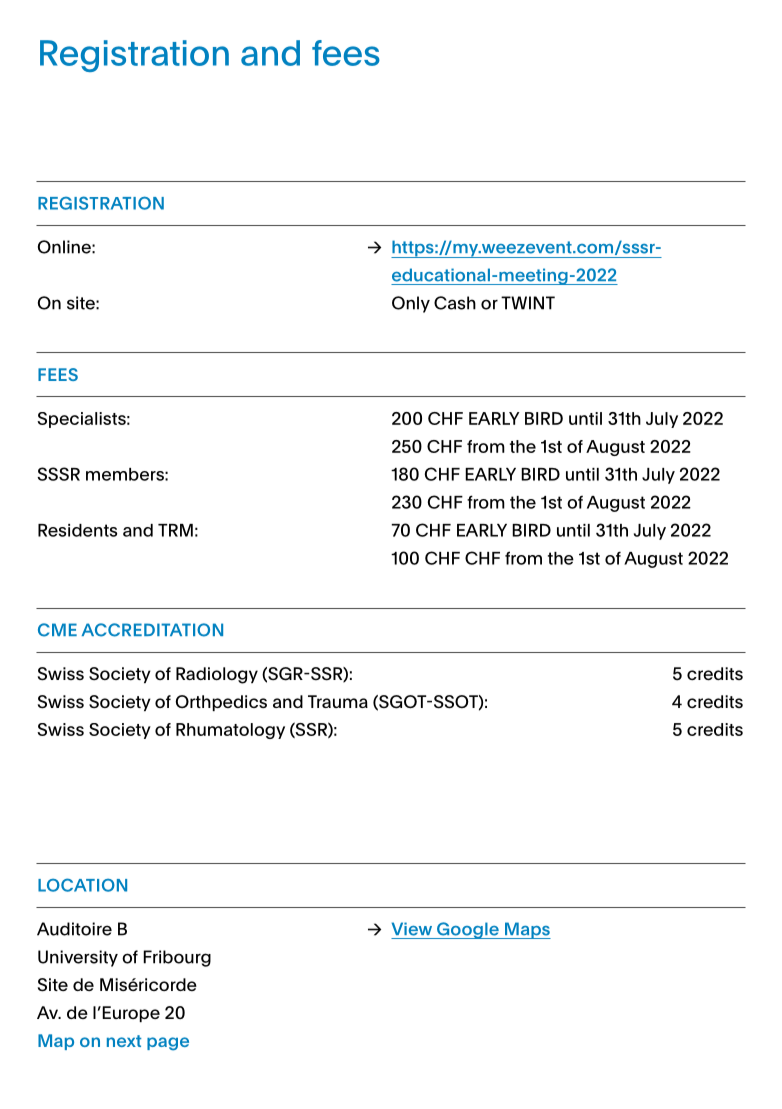  What do you see at coordinates (152, 630) in the screenshot?
I see `ACCREDITATION` at bounding box center [152, 630].
